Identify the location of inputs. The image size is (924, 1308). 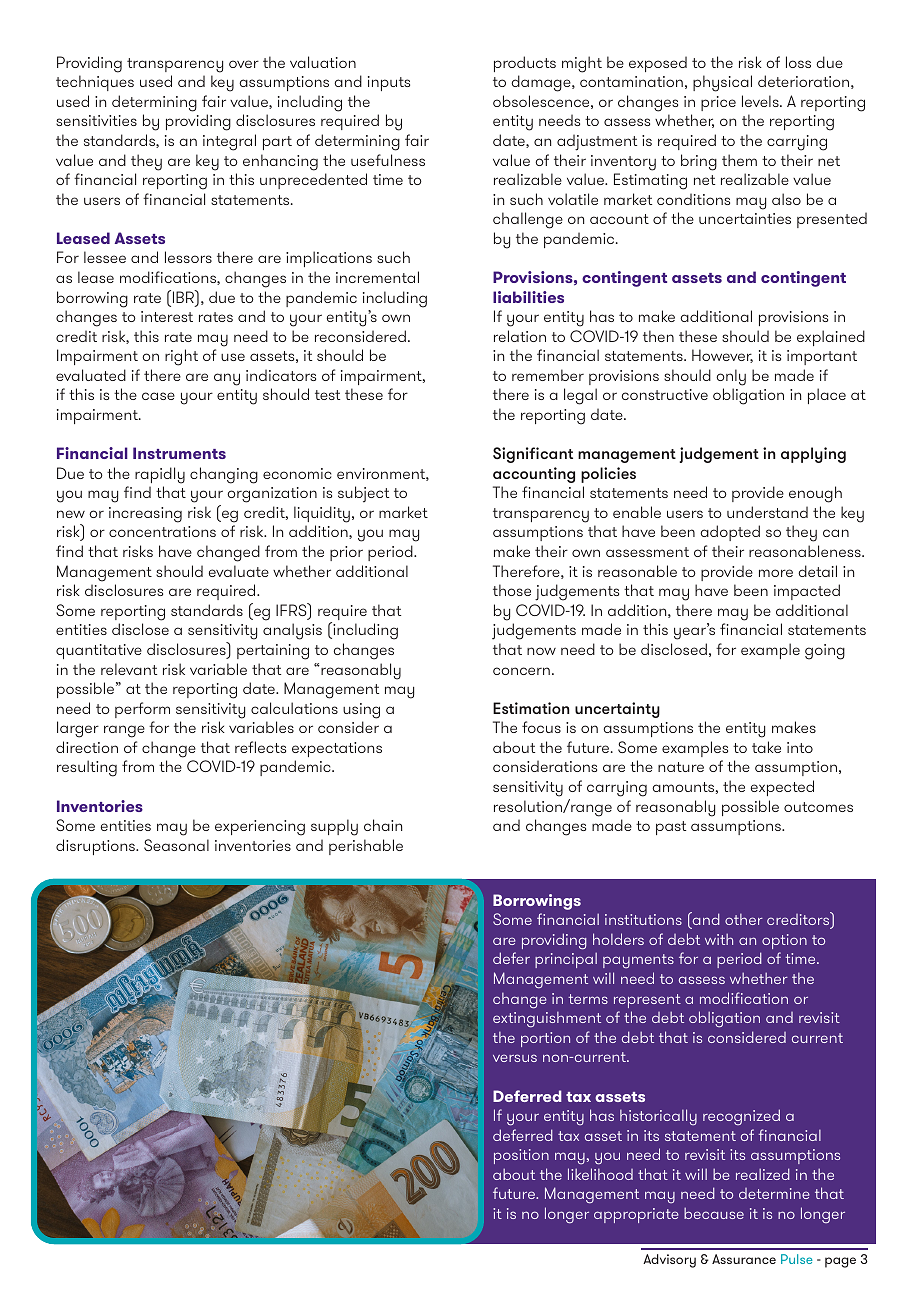
(389, 83).
